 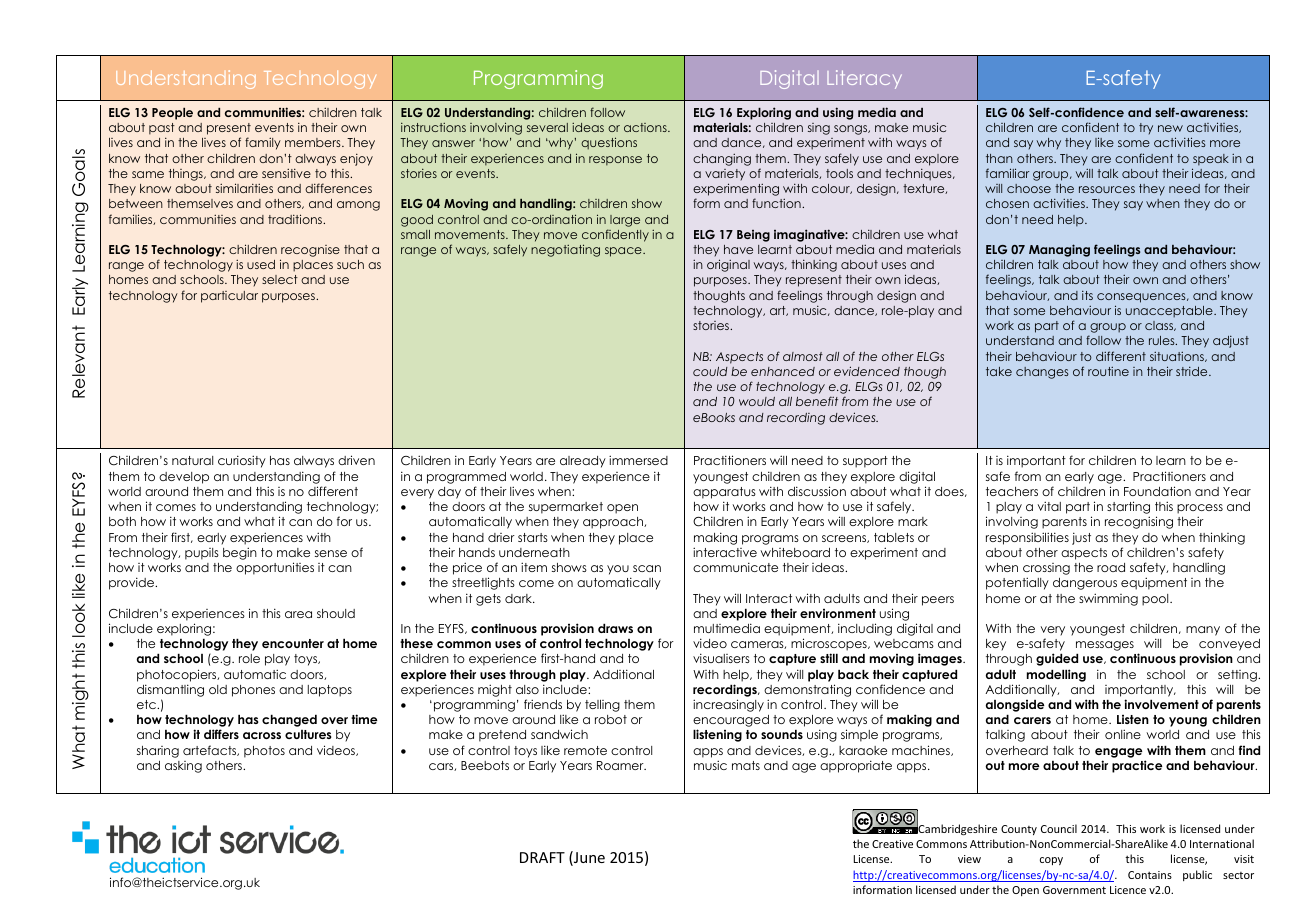 What do you see at coordinates (1108, 599) in the screenshot?
I see `swimming` at bounding box center [1108, 599].
